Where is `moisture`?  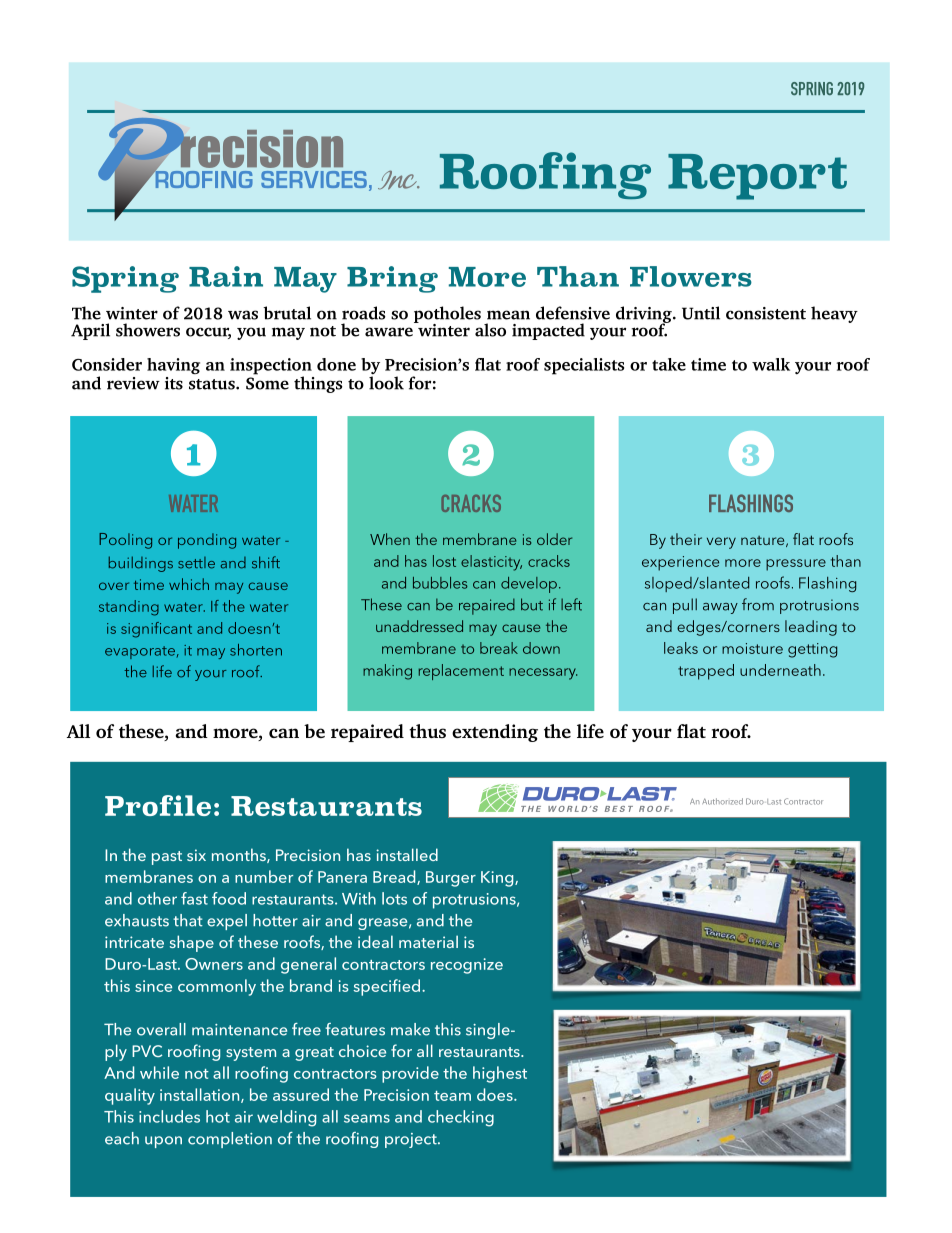 moisture is located at coordinates (752, 648).
